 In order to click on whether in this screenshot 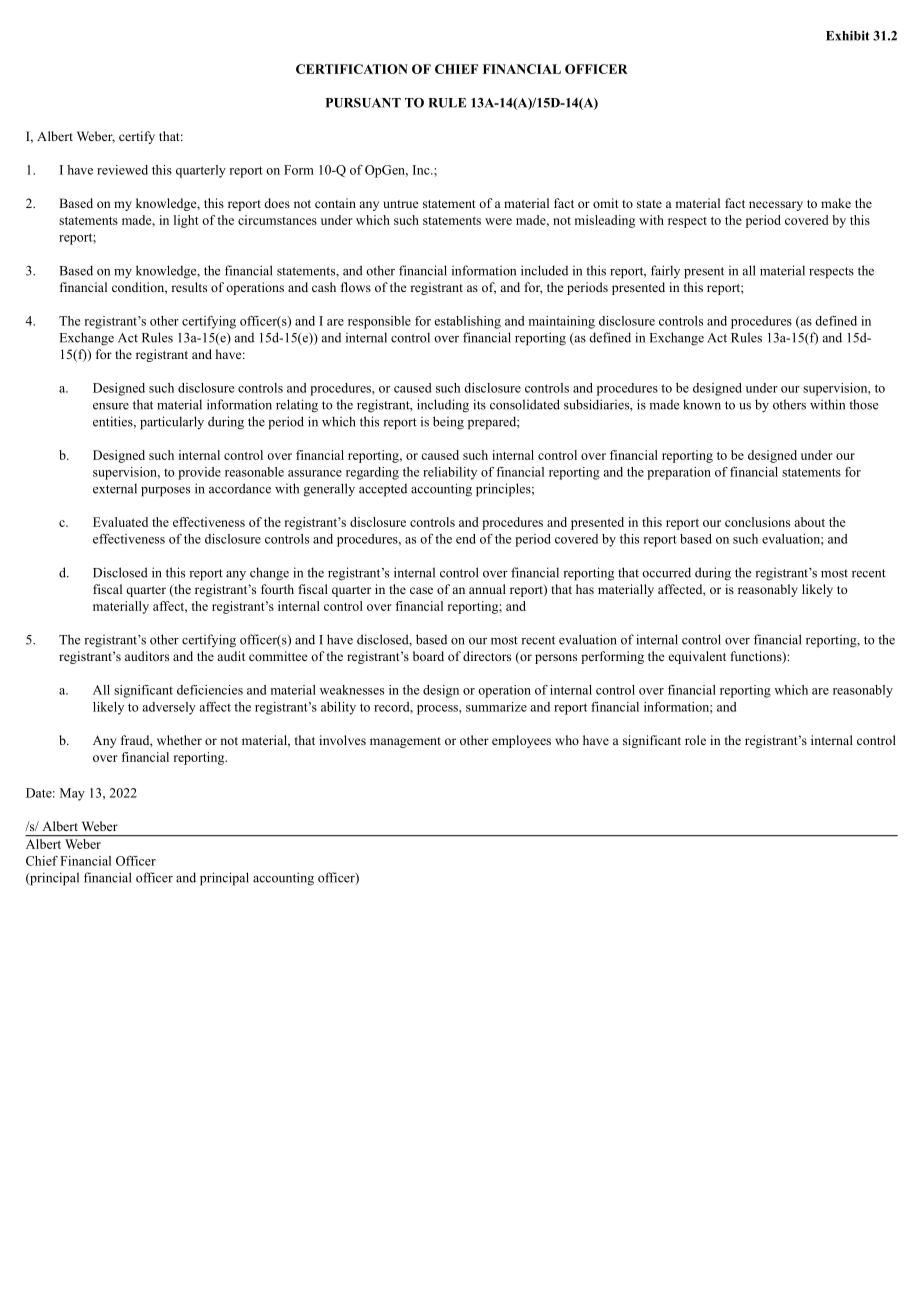, I will do `click(179, 740)`.
